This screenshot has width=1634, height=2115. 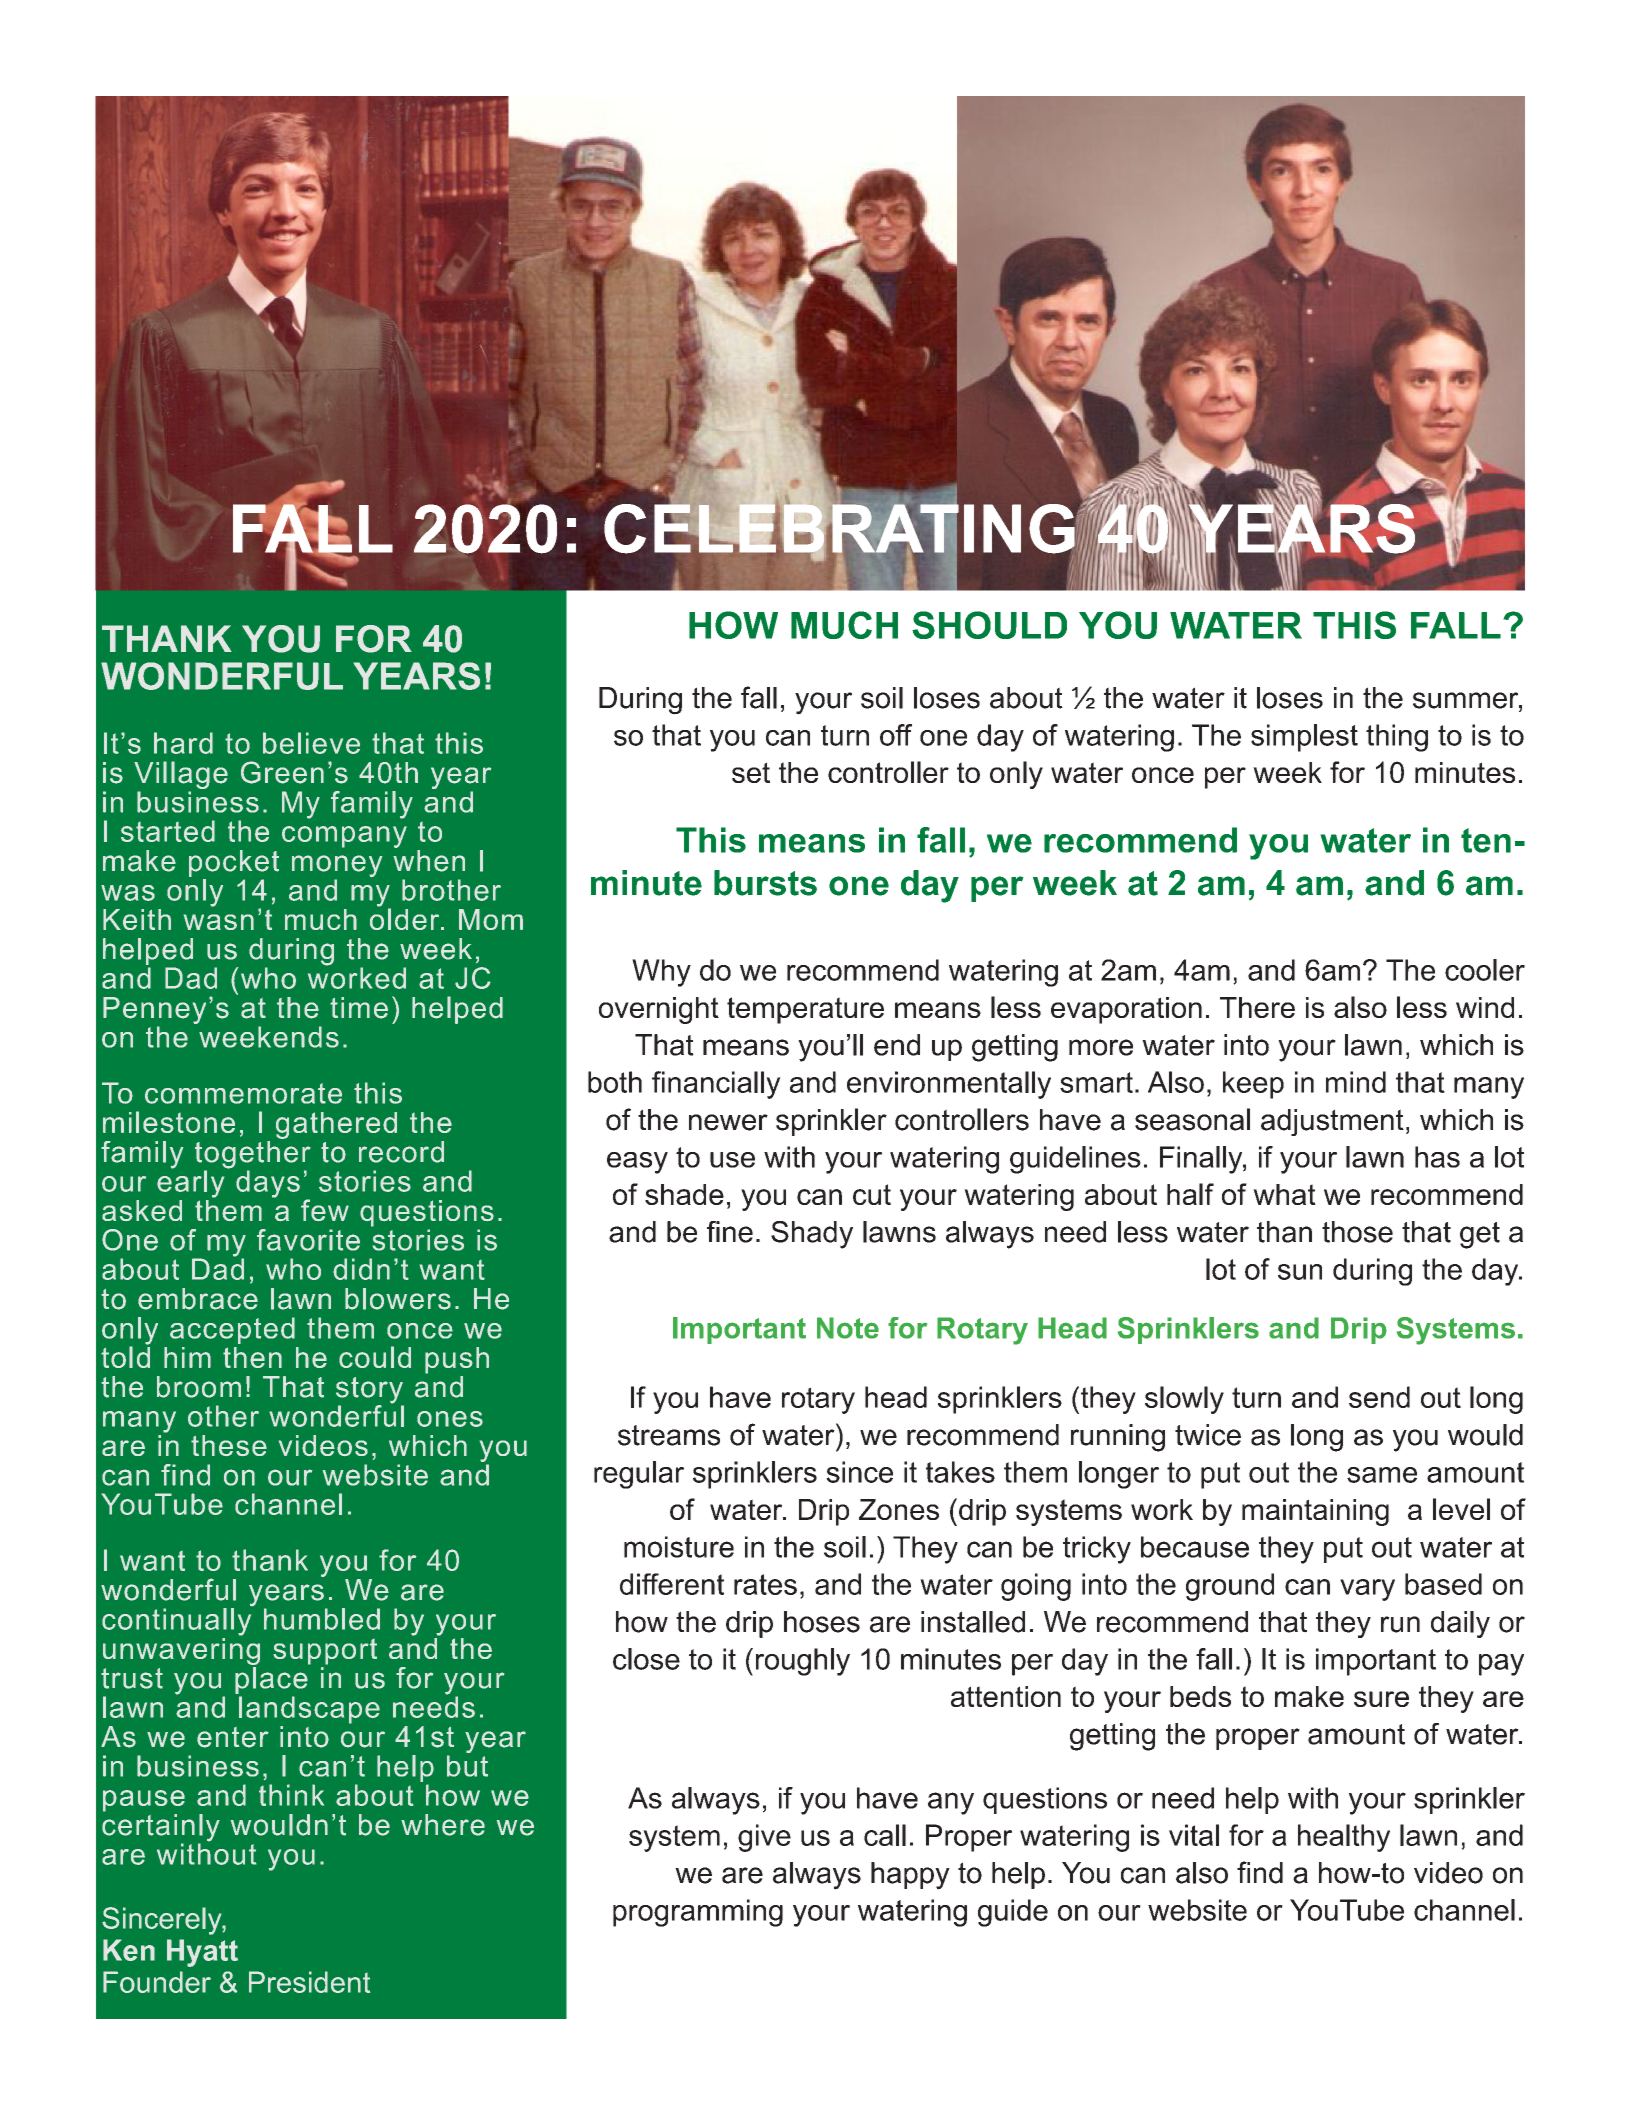 What do you see at coordinates (229, 1445) in the screenshot?
I see `these` at bounding box center [229, 1445].
